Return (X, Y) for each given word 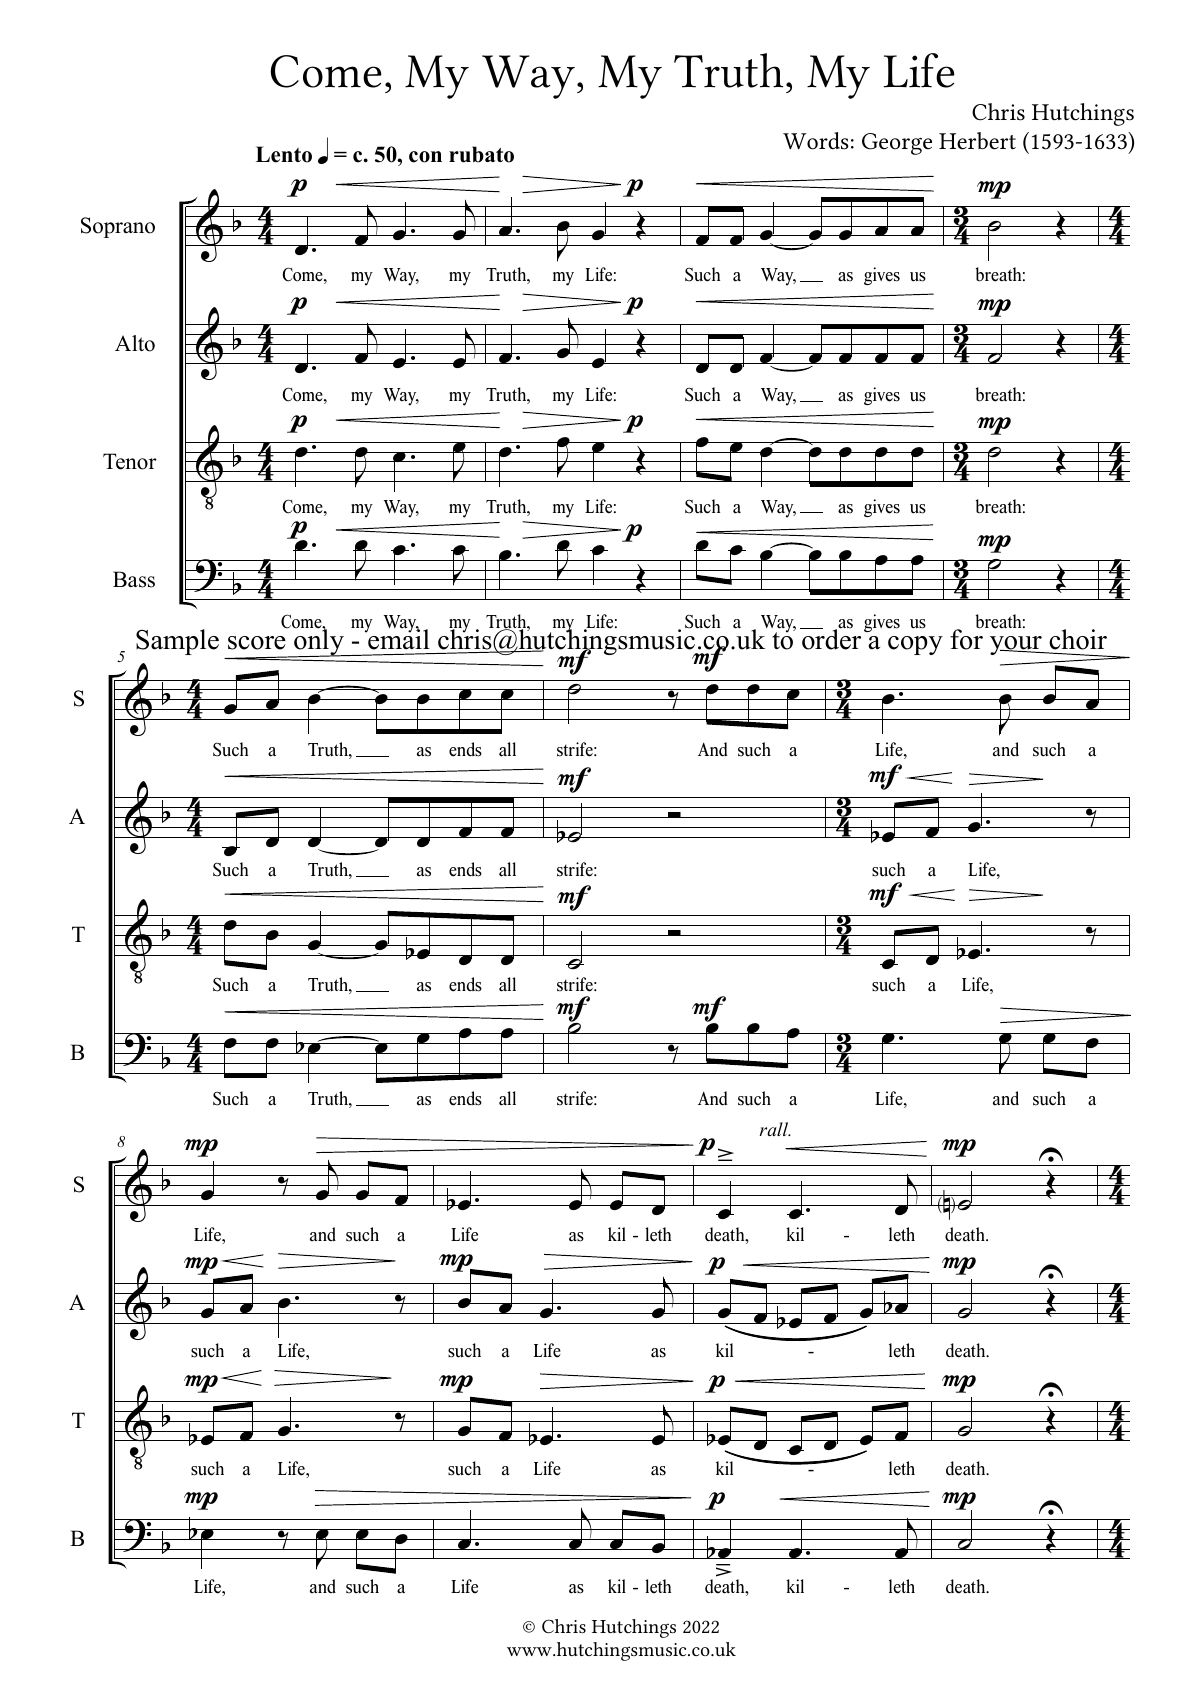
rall (775, 1129)
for (968, 638)
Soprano (118, 227)
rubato (481, 154)
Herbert (977, 141)
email (398, 638)
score (257, 643)
